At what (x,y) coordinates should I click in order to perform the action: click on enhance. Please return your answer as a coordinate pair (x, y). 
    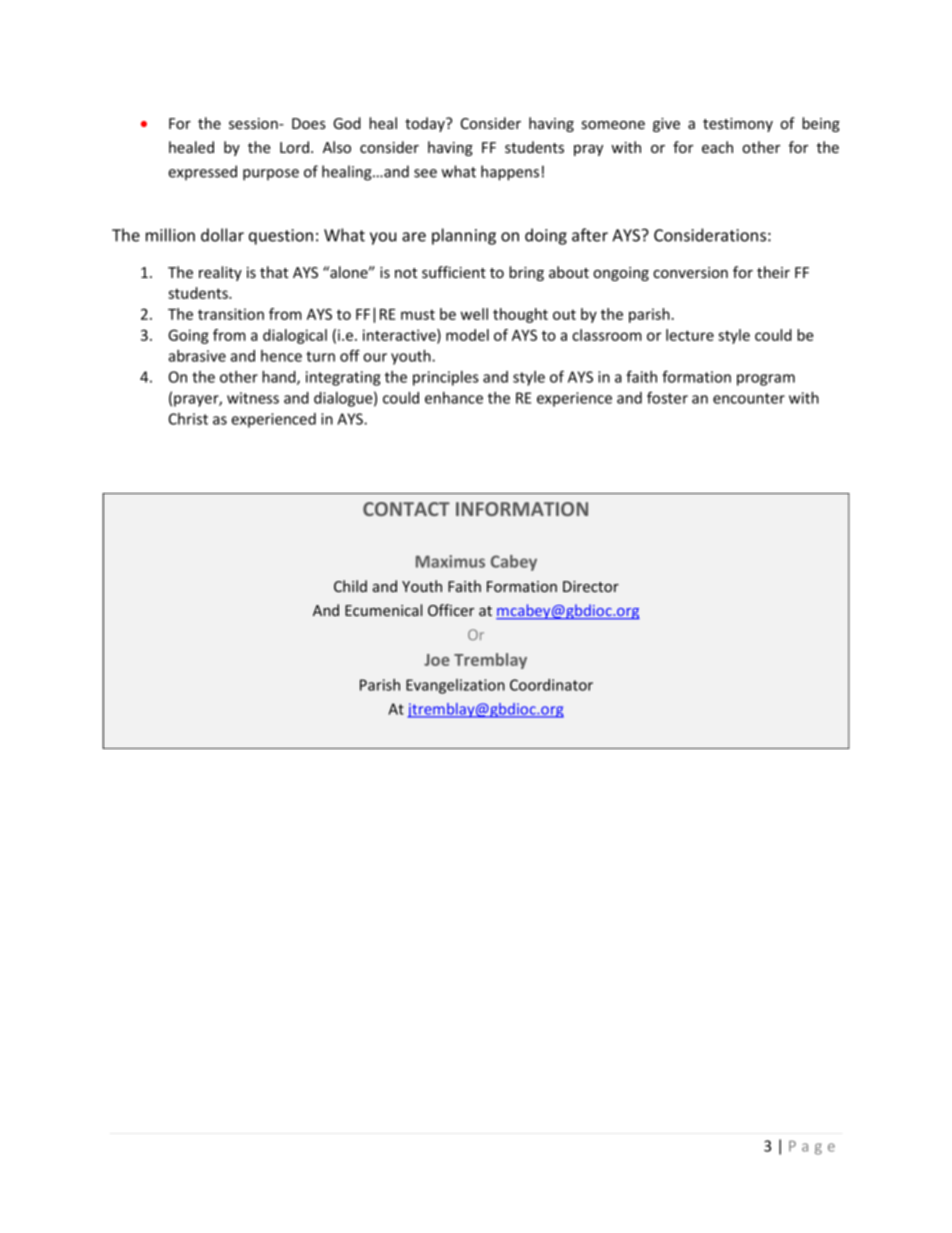
    Looking at the image, I should click on (454, 398).
